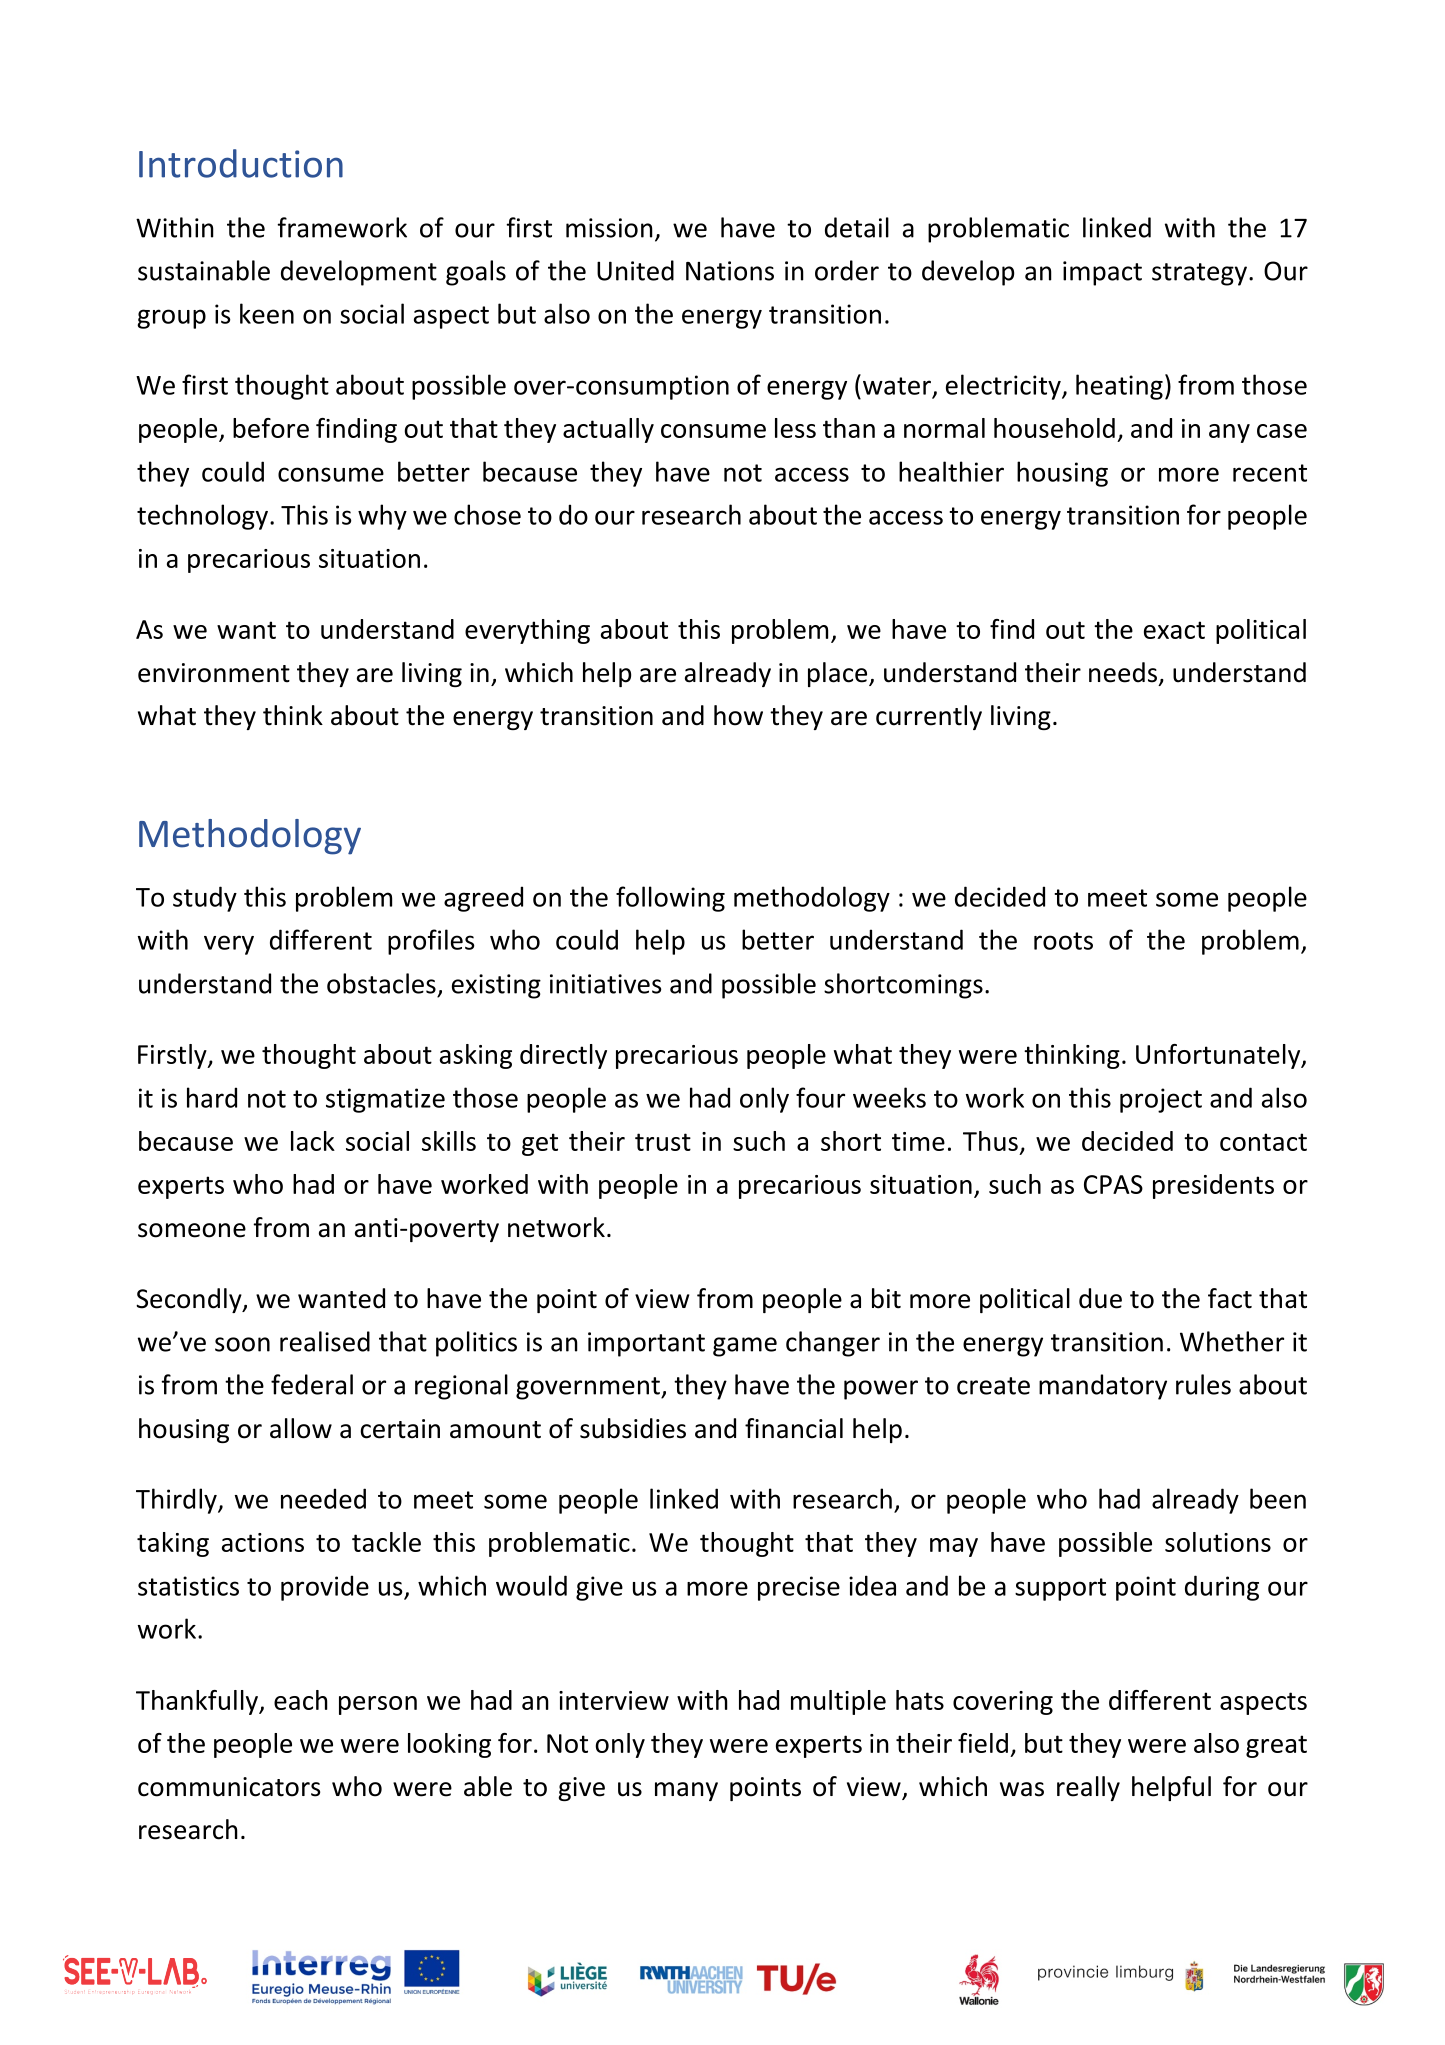 The height and width of the document is (2045, 1445). What do you see at coordinates (730, 271) in the document?
I see `Nations` at bounding box center [730, 271].
